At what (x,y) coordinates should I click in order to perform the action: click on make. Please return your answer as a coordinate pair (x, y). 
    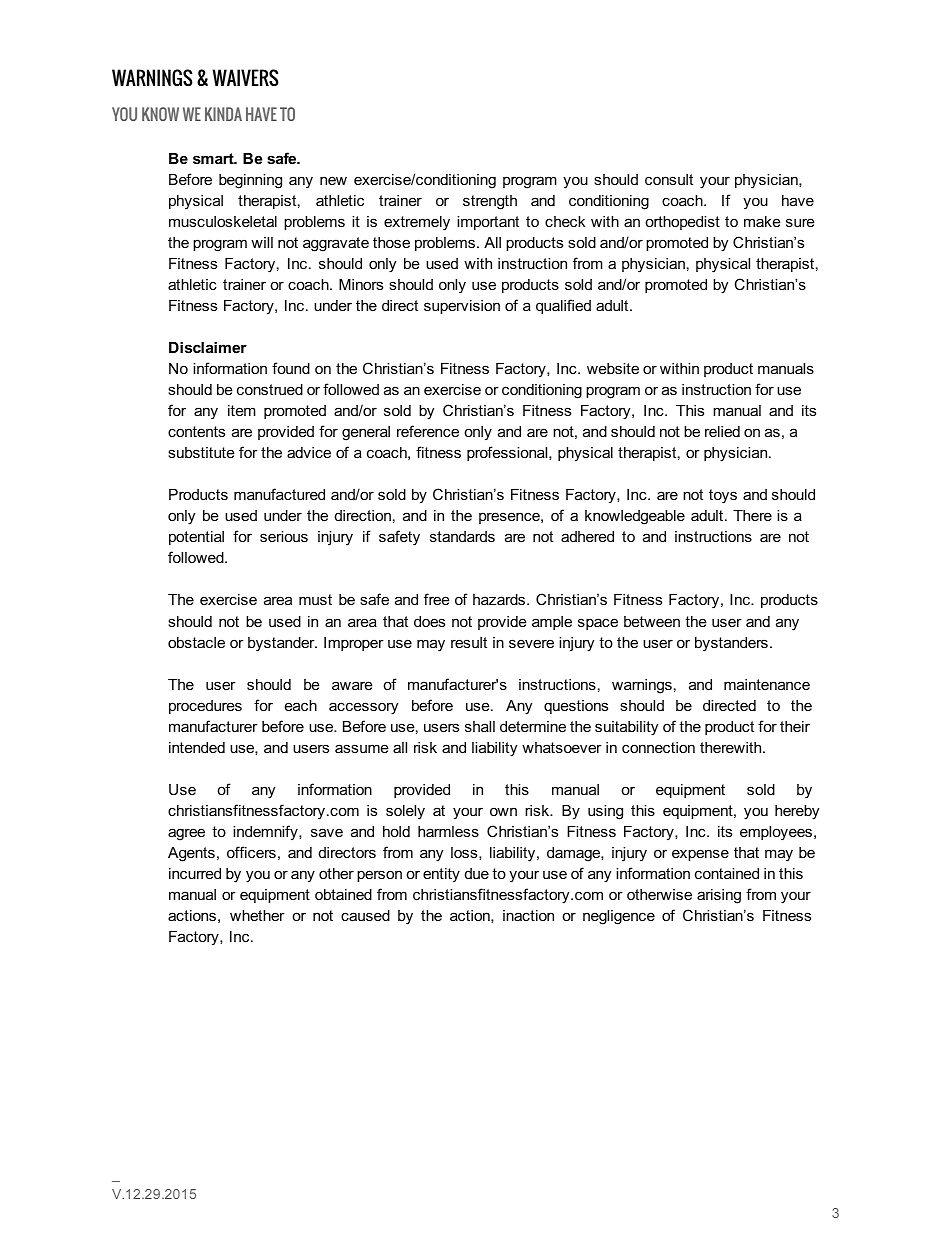
    Looking at the image, I should click on (762, 221).
